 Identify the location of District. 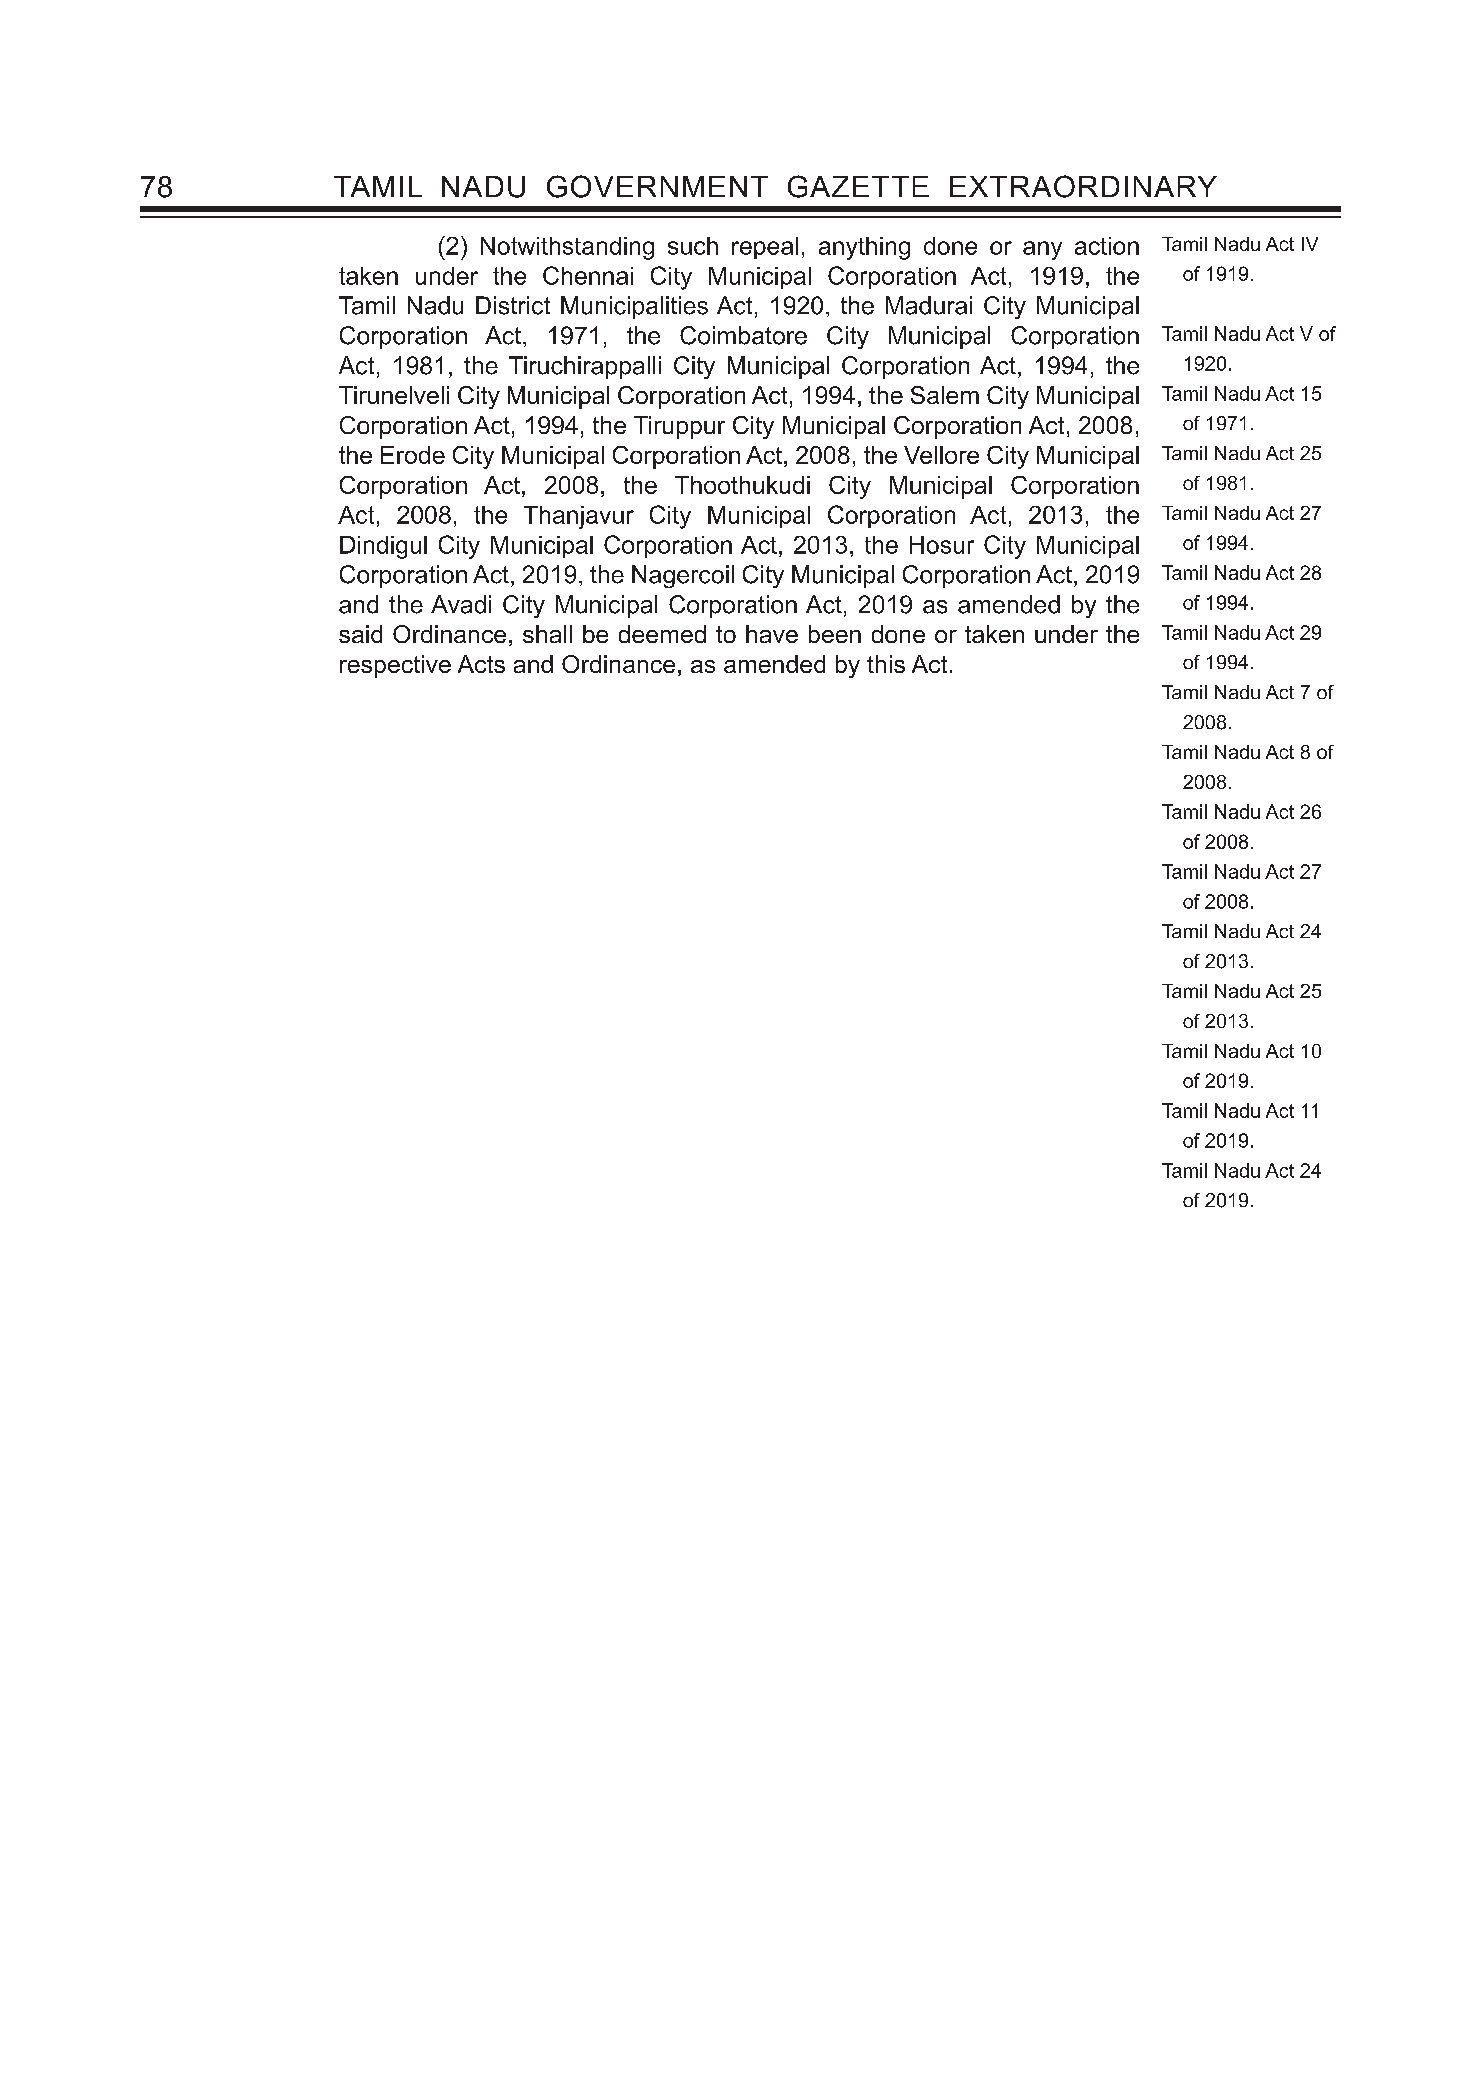
(513, 305).
